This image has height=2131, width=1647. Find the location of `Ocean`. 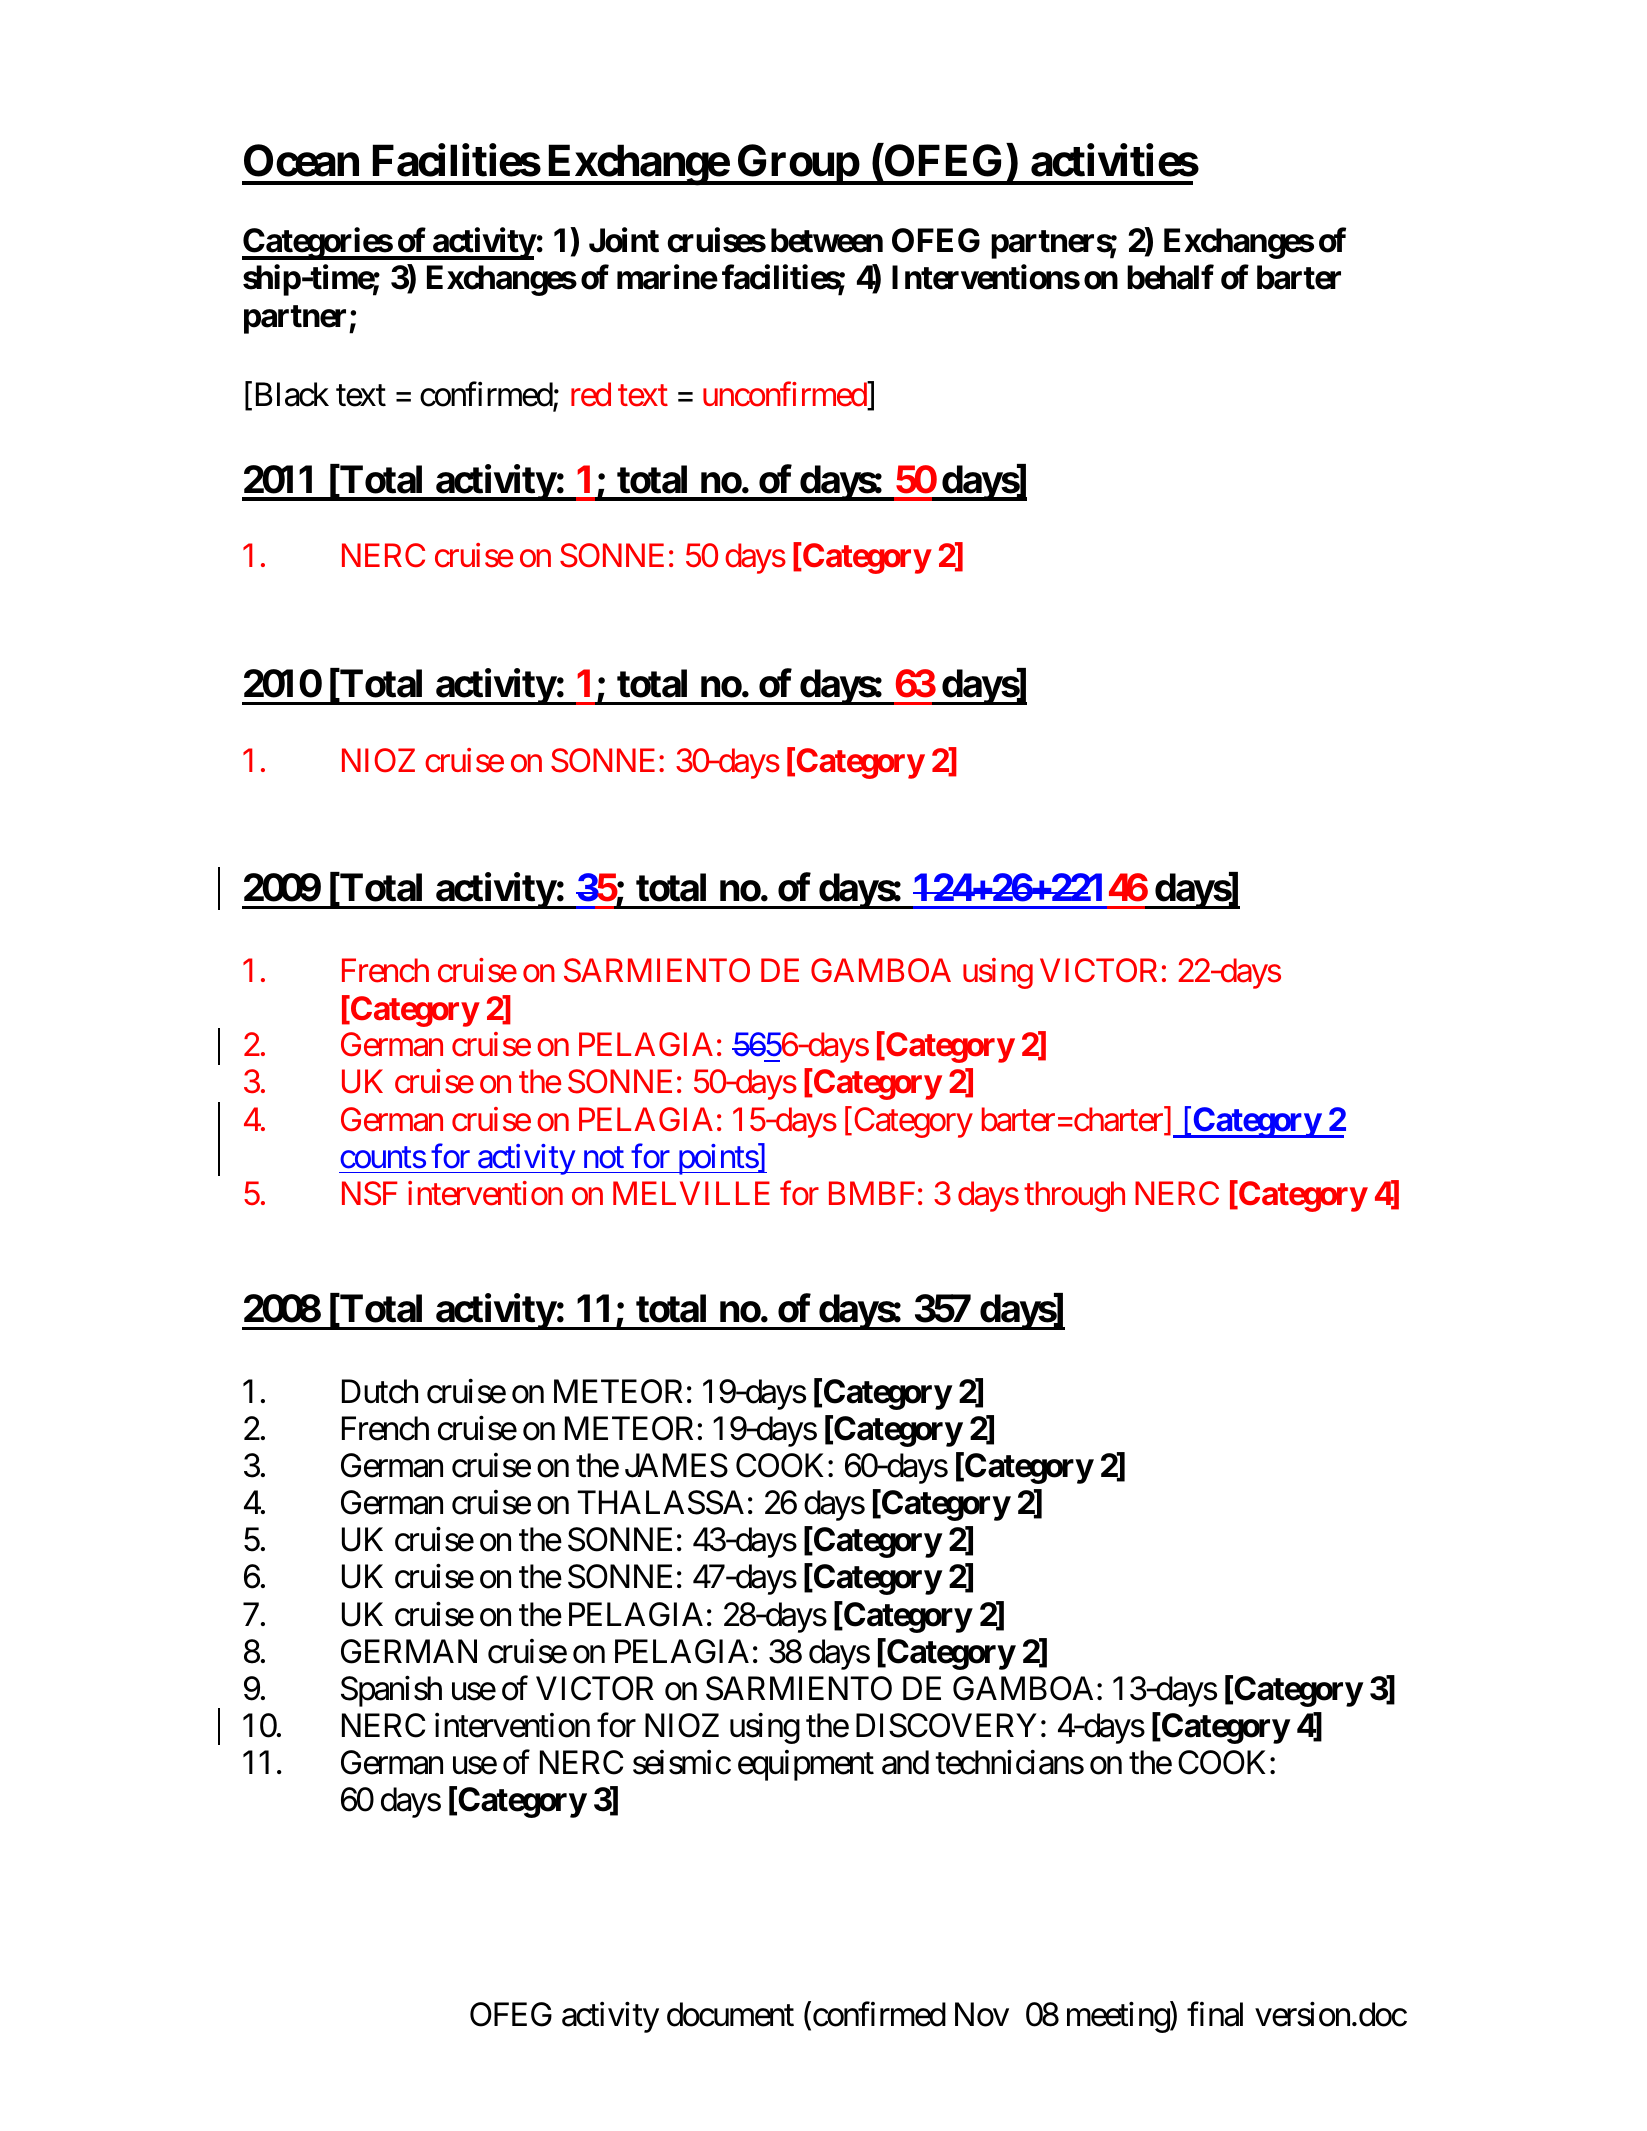

Ocean is located at coordinates (301, 160).
